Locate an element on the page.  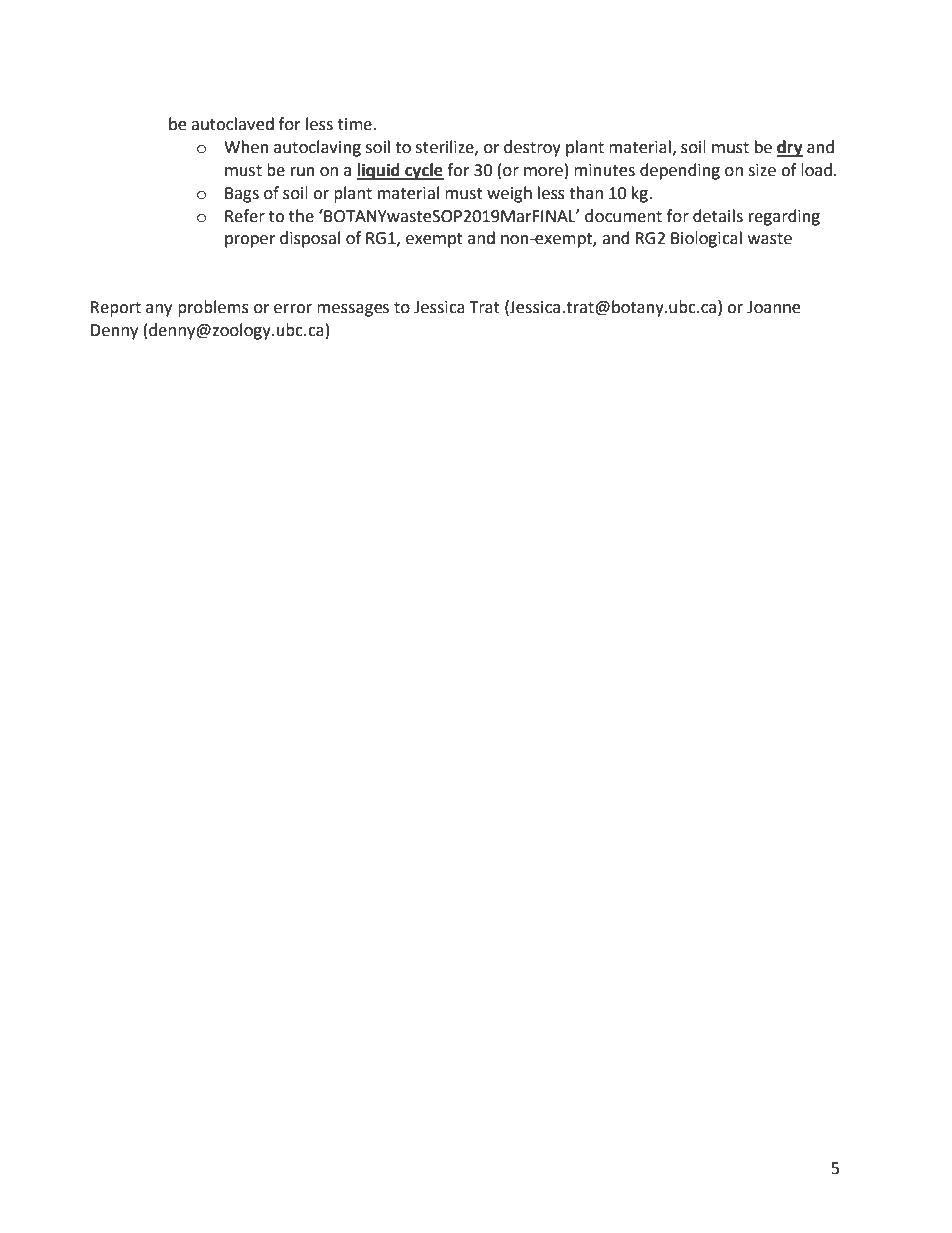
Refer is located at coordinates (245, 216).
